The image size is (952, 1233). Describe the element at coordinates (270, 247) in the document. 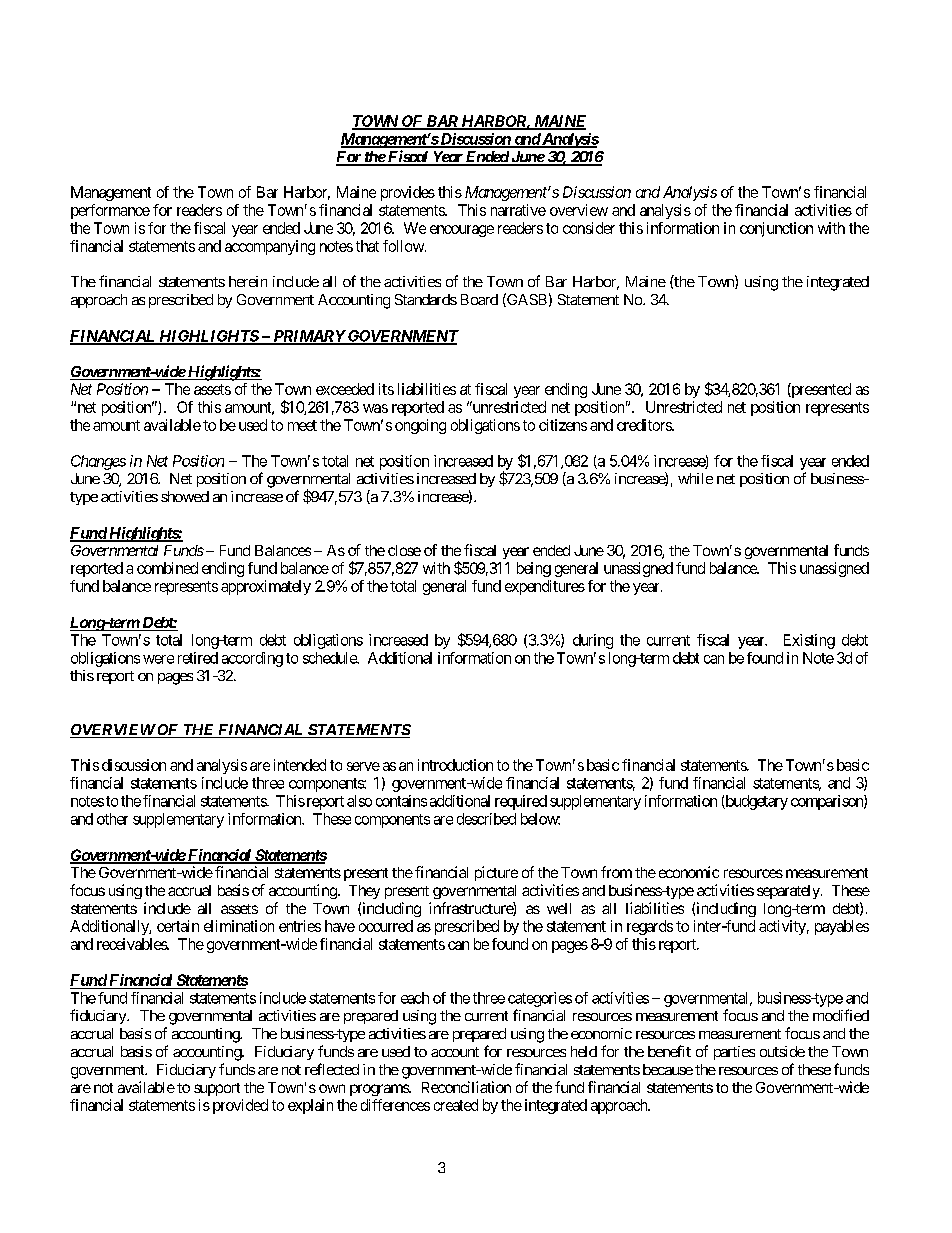

I see `accompanying` at that location.
